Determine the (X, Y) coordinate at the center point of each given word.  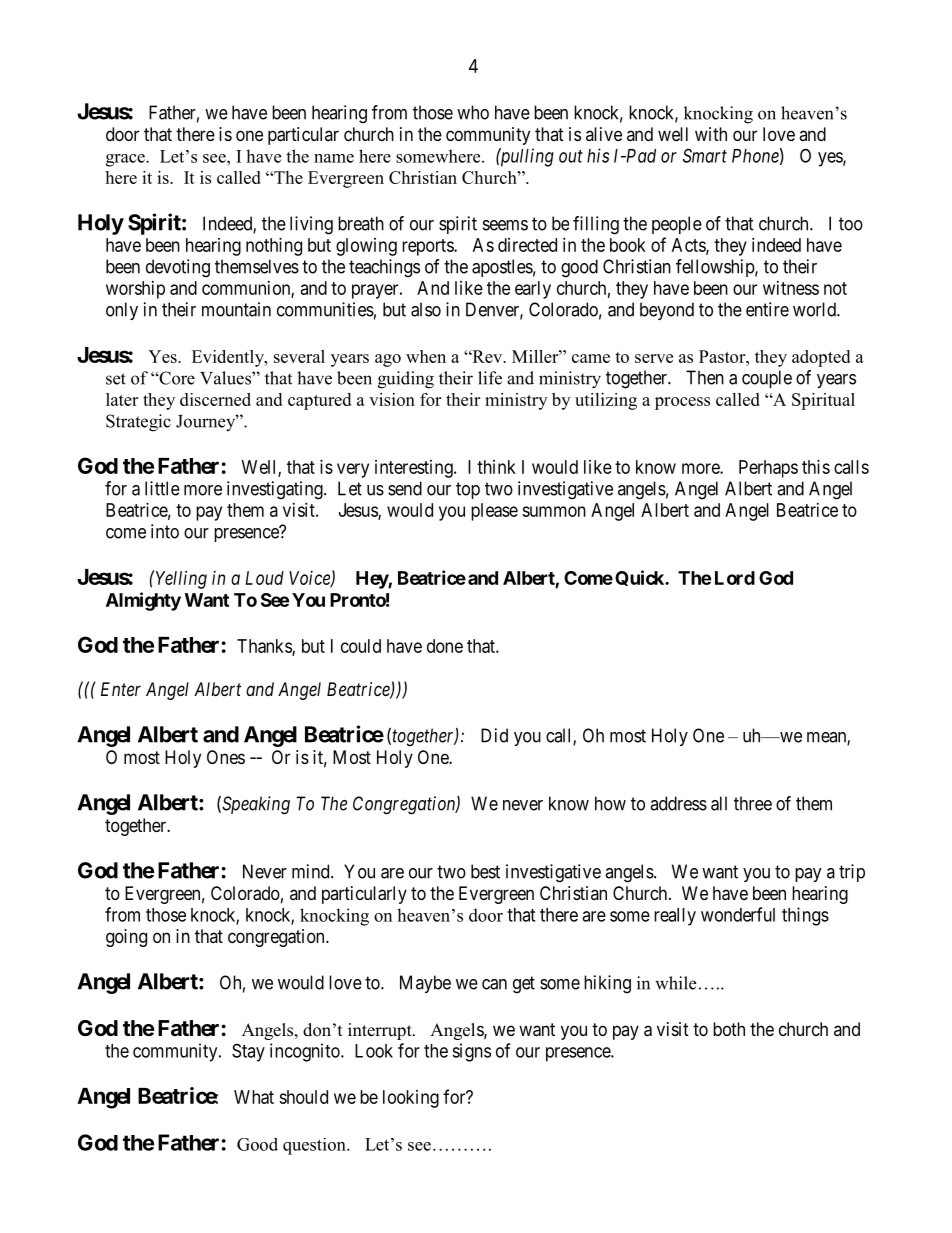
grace (126, 160)
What (254, 1097)
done (445, 646)
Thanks (265, 647)
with (711, 134)
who (473, 112)
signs (471, 1052)
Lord (735, 578)
